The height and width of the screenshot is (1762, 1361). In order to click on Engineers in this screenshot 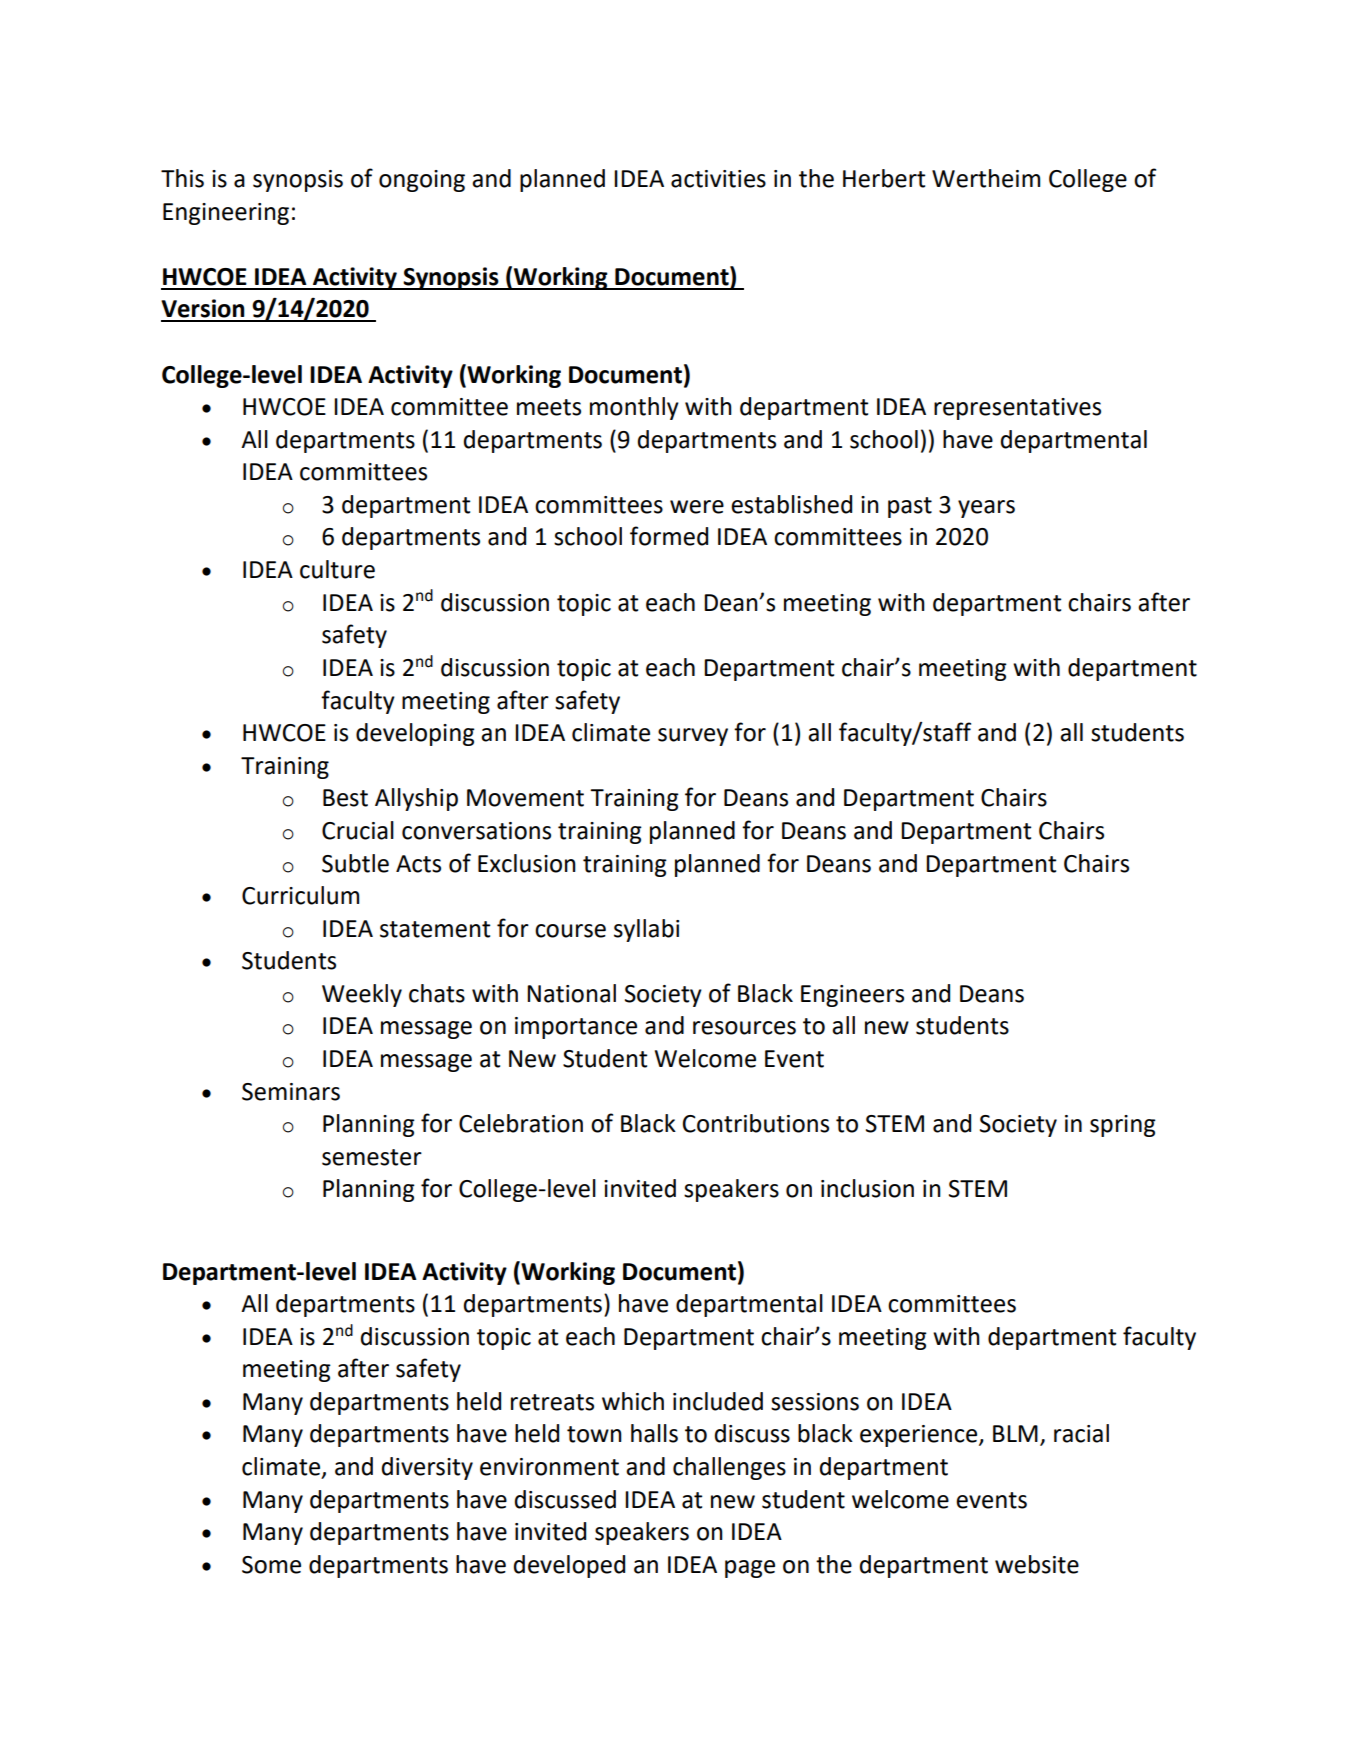, I will do `click(852, 996)`.
